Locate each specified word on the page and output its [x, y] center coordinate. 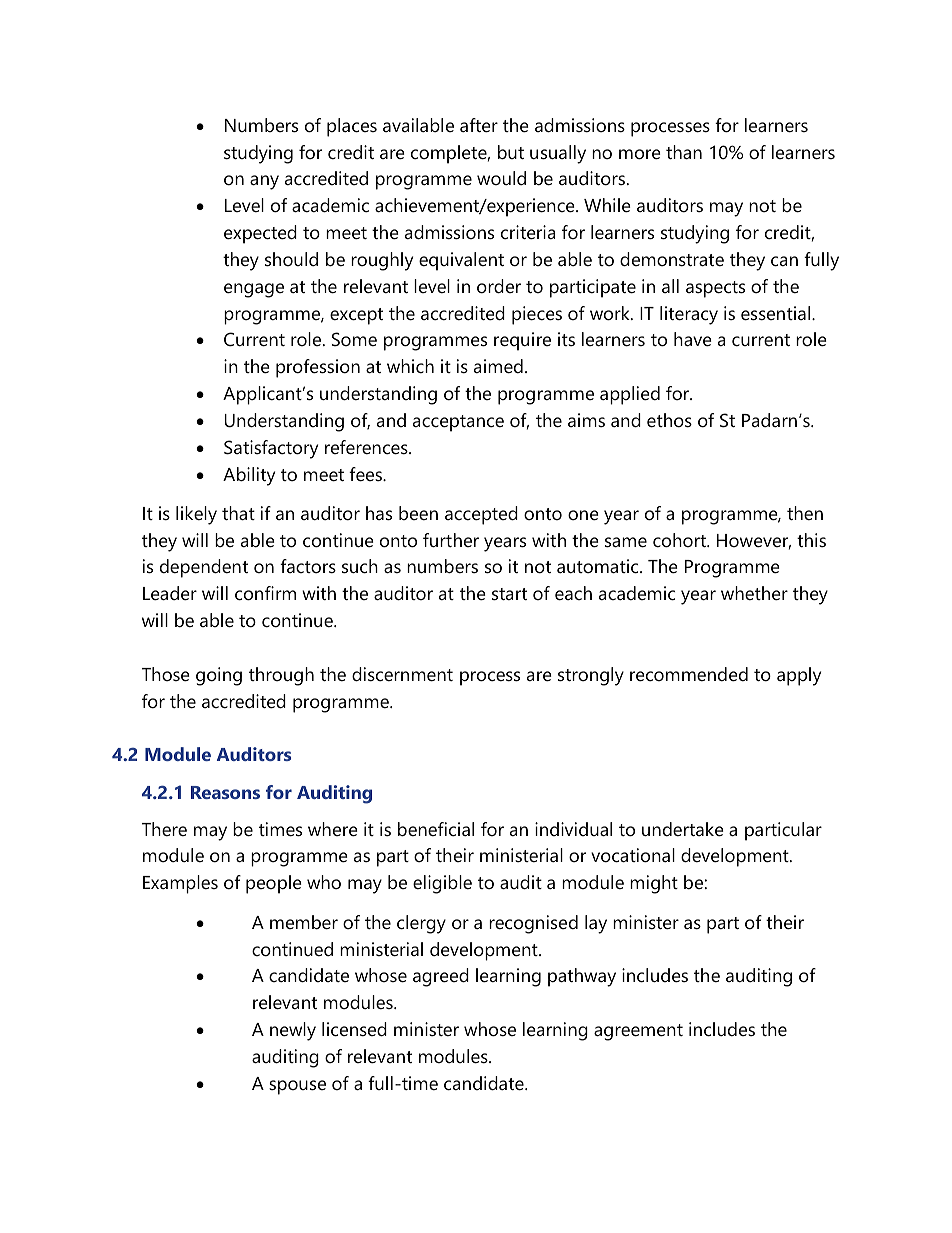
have [693, 339]
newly [293, 1031]
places [352, 127]
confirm [265, 593]
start [509, 594]
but [511, 152]
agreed [441, 977]
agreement [638, 1032]
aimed [498, 366]
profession [318, 368]
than [684, 152]
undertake [683, 829]
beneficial [436, 829]
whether [754, 593]
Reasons [225, 792]
